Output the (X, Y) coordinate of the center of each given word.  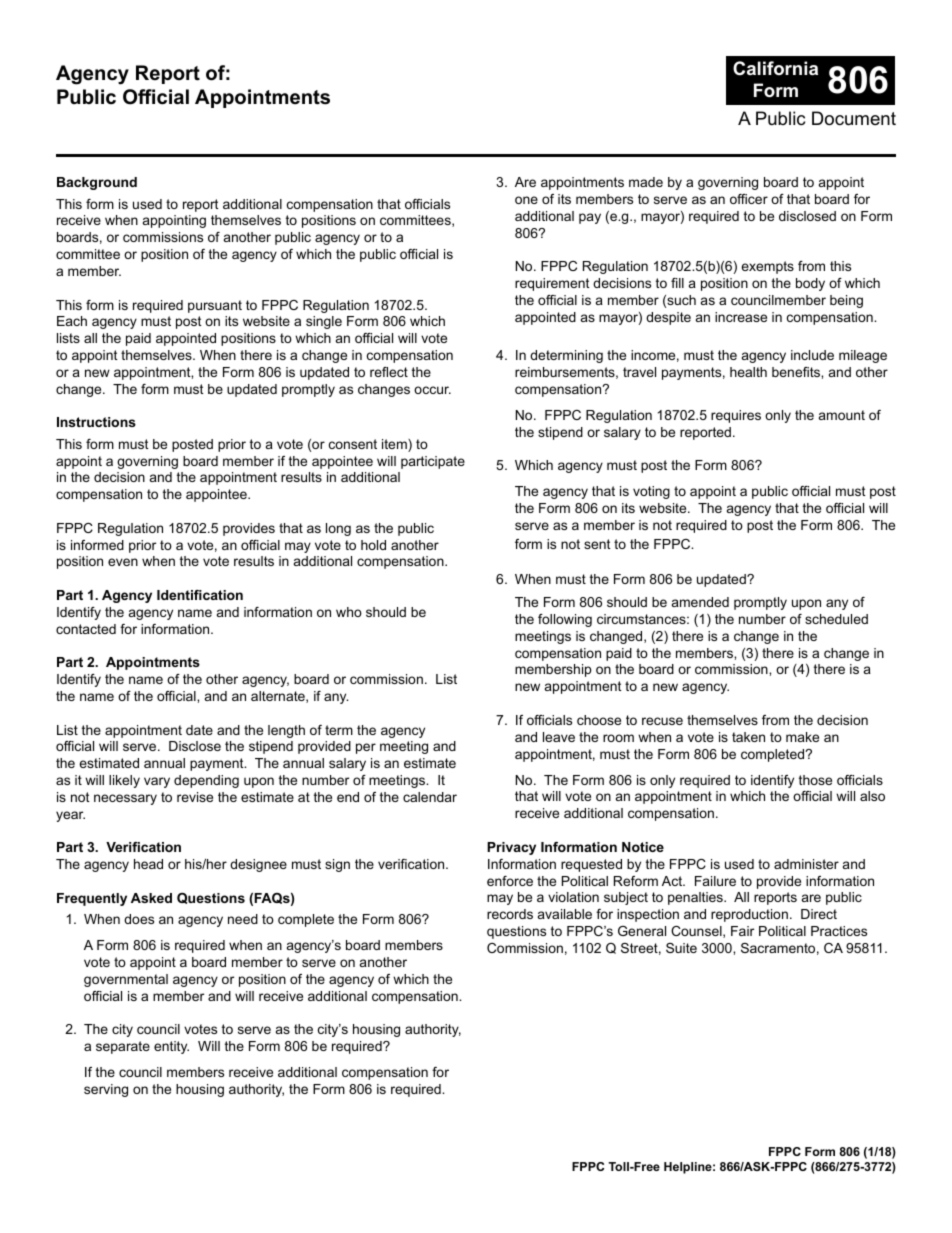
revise (195, 797)
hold (373, 545)
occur (432, 390)
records (510, 914)
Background (97, 183)
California (775, 68)
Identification (200, 595)
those (815, 780)
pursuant (215, 306)
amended (700, 602)
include (812, 355)
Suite (681, 948)
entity (171, 1047)
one (526, 200)
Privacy (511, 848)
